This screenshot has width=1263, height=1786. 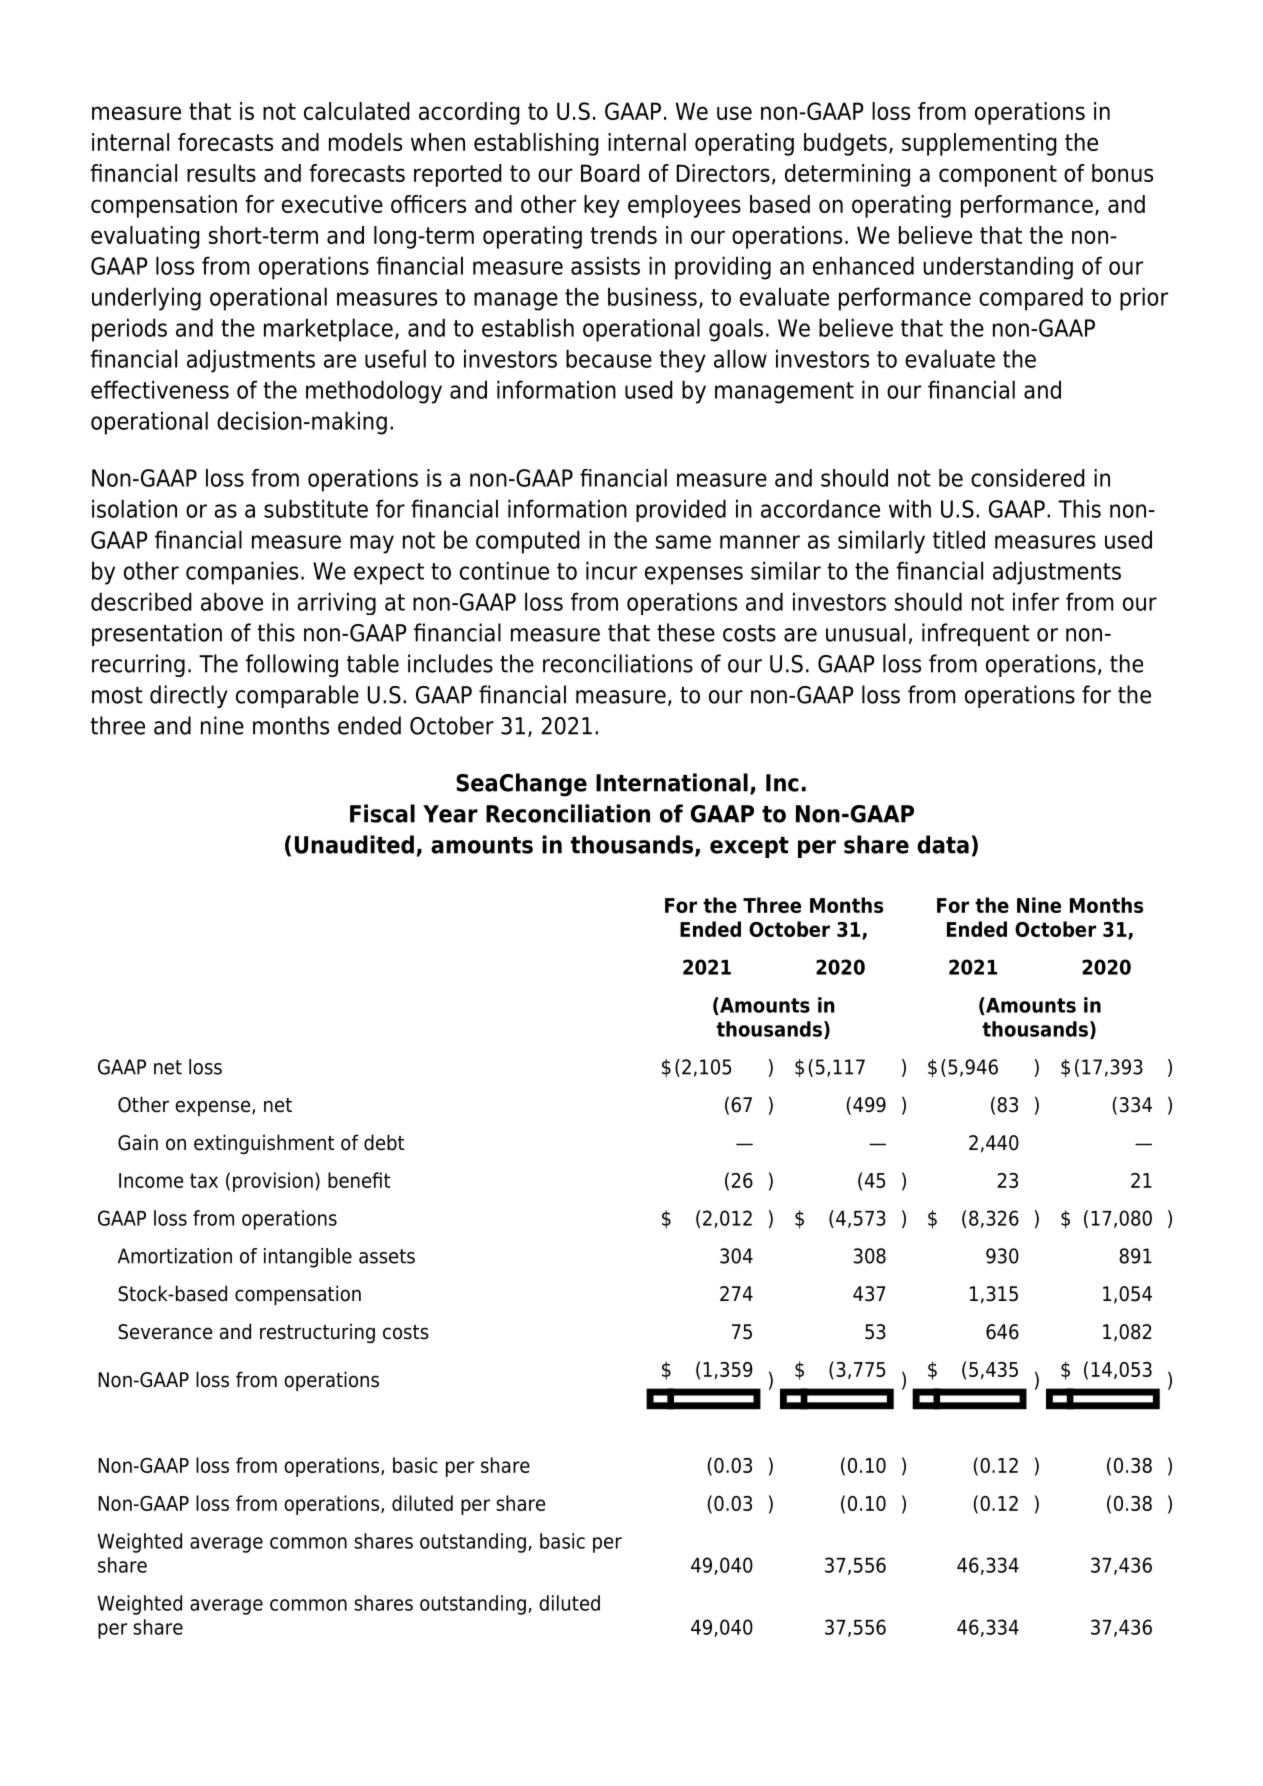 I want to click on Gain, so click(x=138, y=1142).
